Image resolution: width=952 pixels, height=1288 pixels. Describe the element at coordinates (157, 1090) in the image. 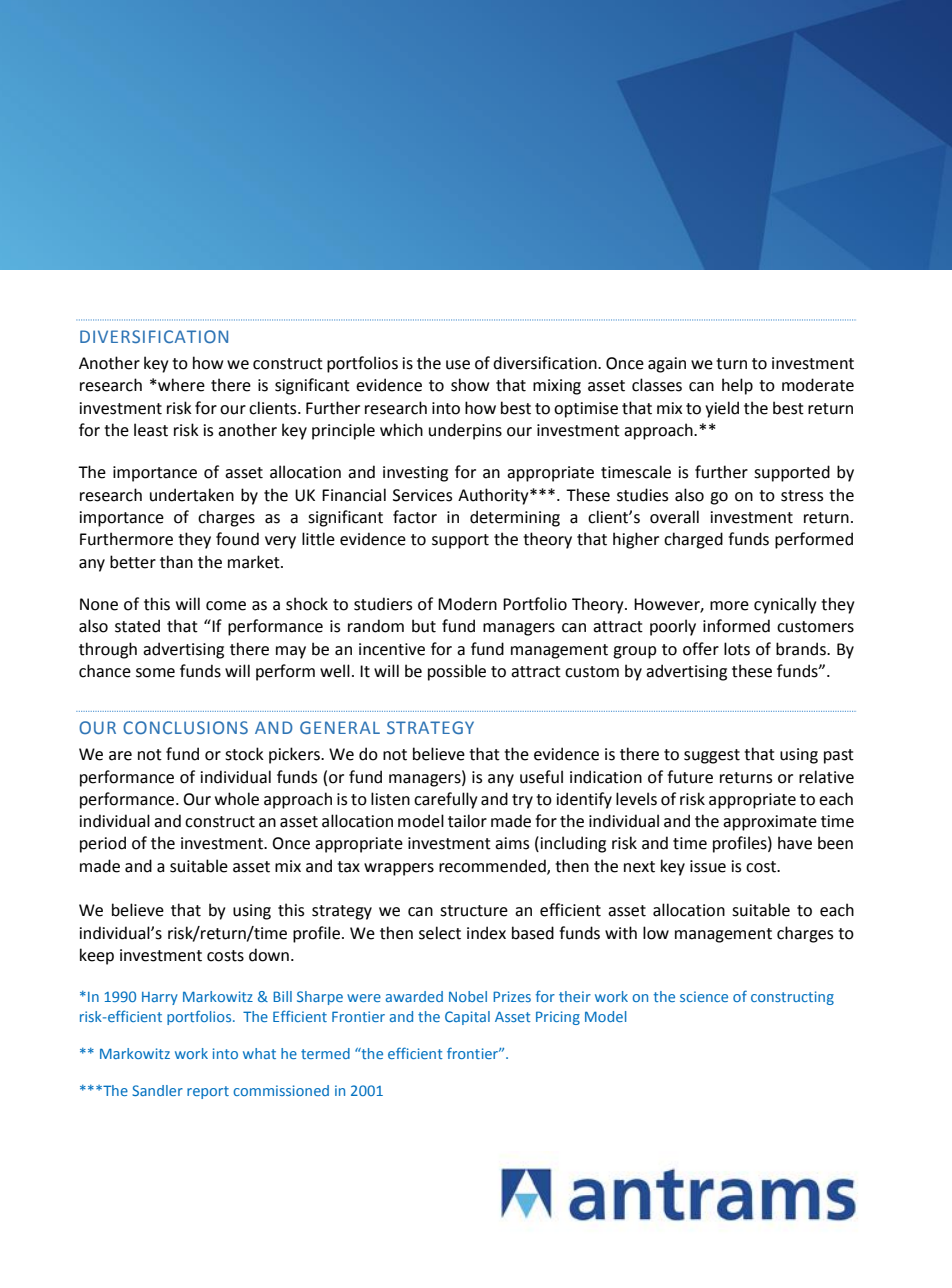

I see `Sandler` at that location.
